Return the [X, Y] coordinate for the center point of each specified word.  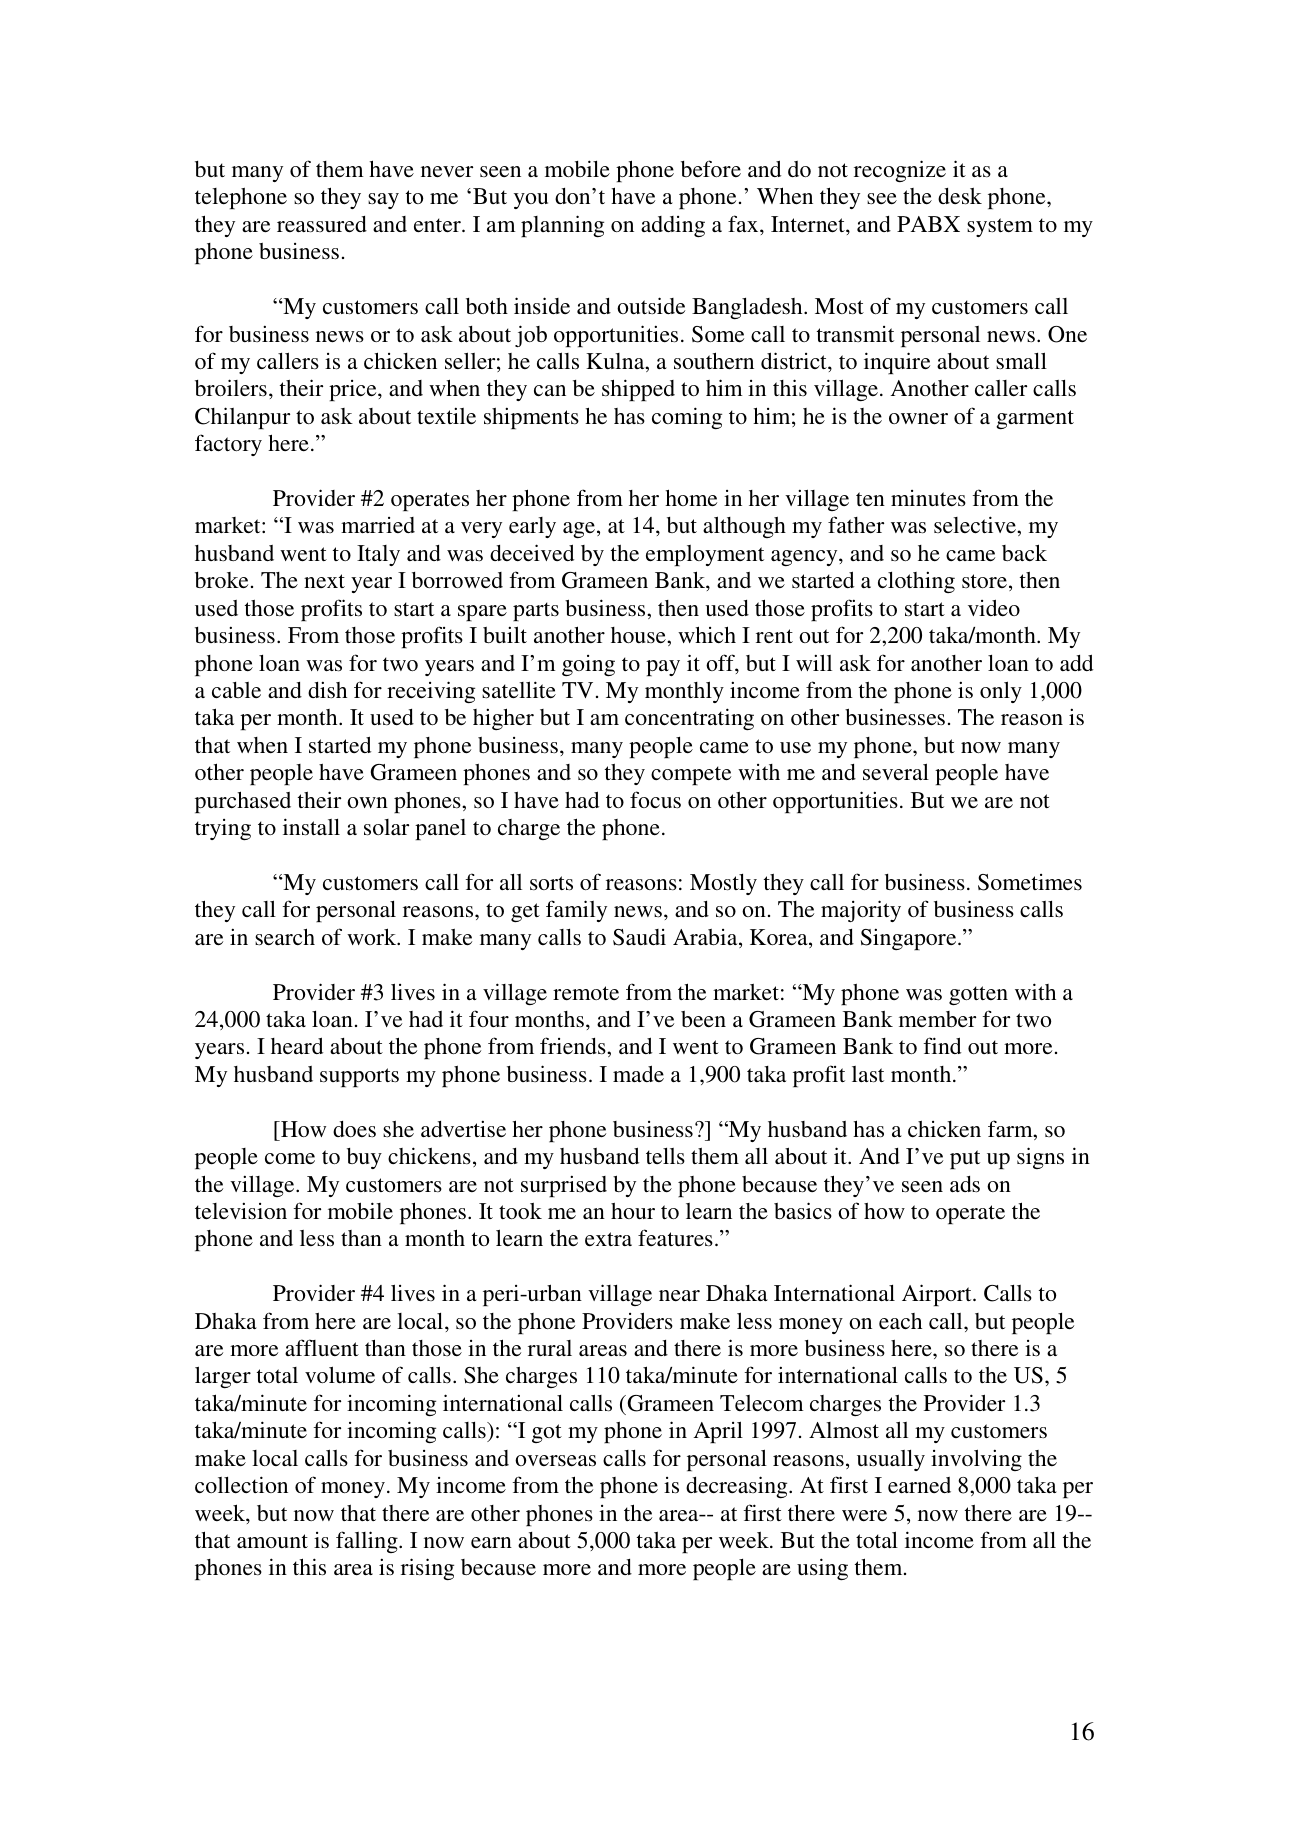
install [311, 827]
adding [673, 226]
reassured [322, 224]
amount [272, 1541]
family [576, 911]
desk [960, 196]
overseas [555, 1461]
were [864, 1515]
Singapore [910, 939]
